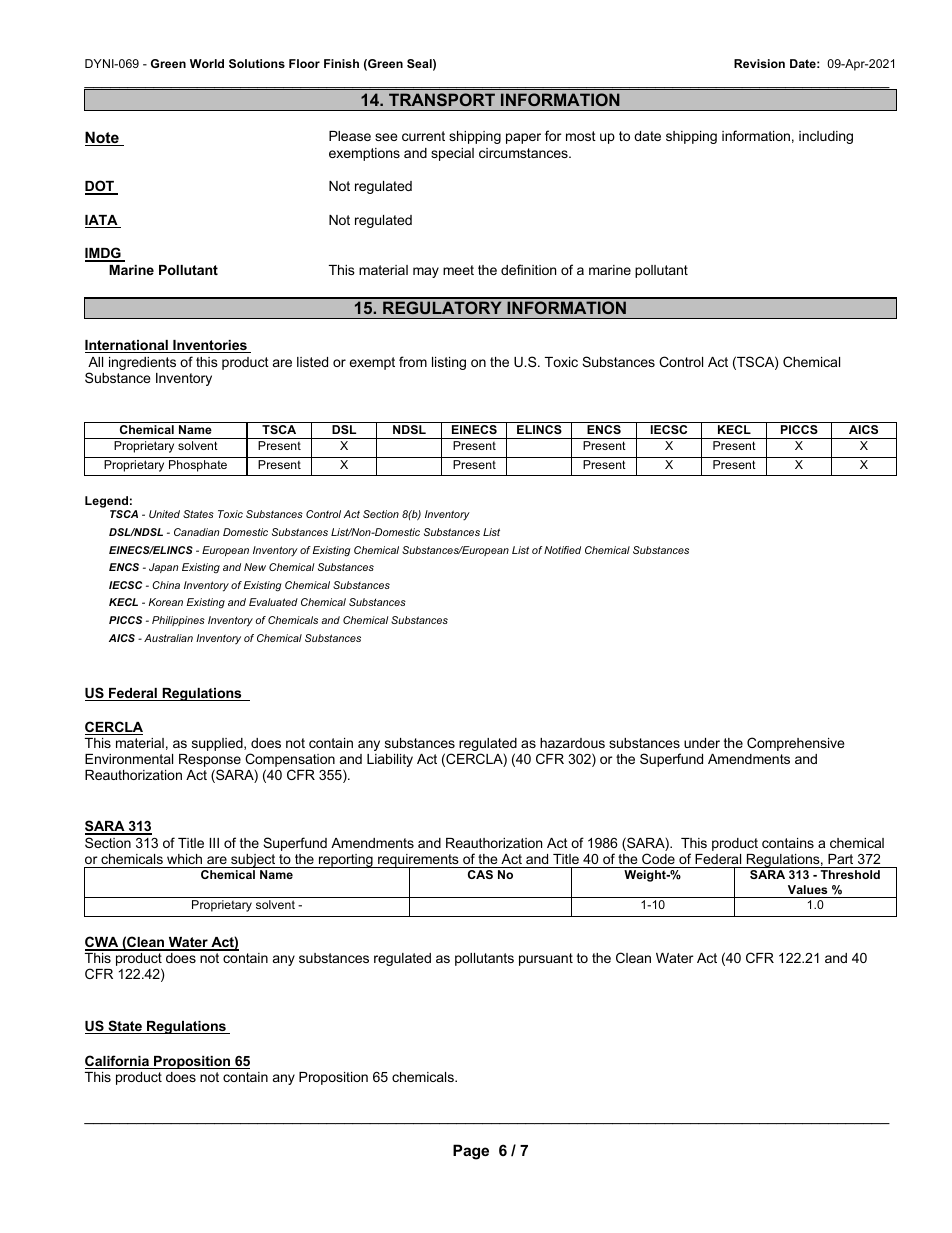 This screenshot has width=952, height=1233. I want to click on California, so click(118, 1062).
